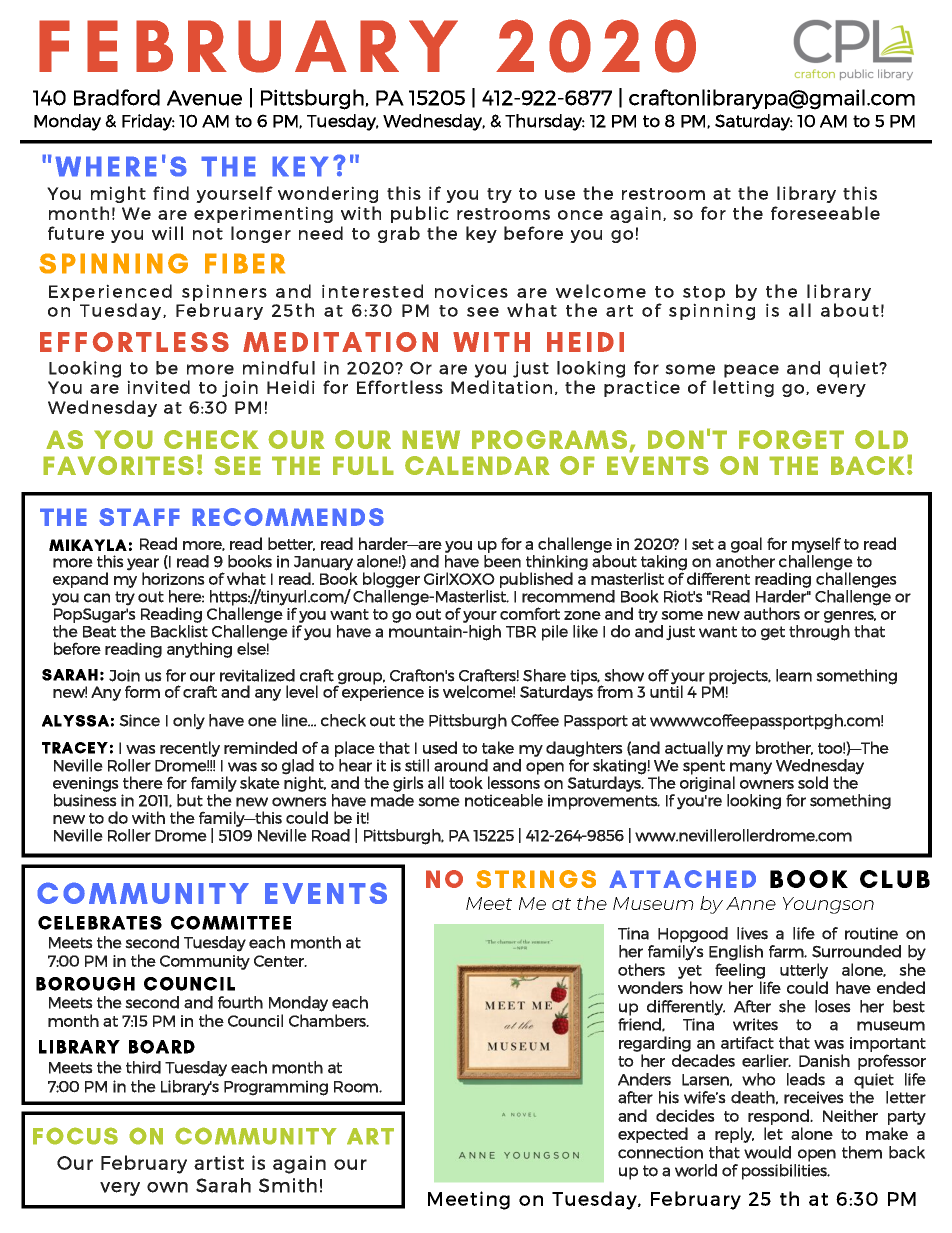 This screenshot has width=952, height=1233. Describe the element at coordinates (118, 465) in the screenshot. I see `FAVORITES` at that location.
